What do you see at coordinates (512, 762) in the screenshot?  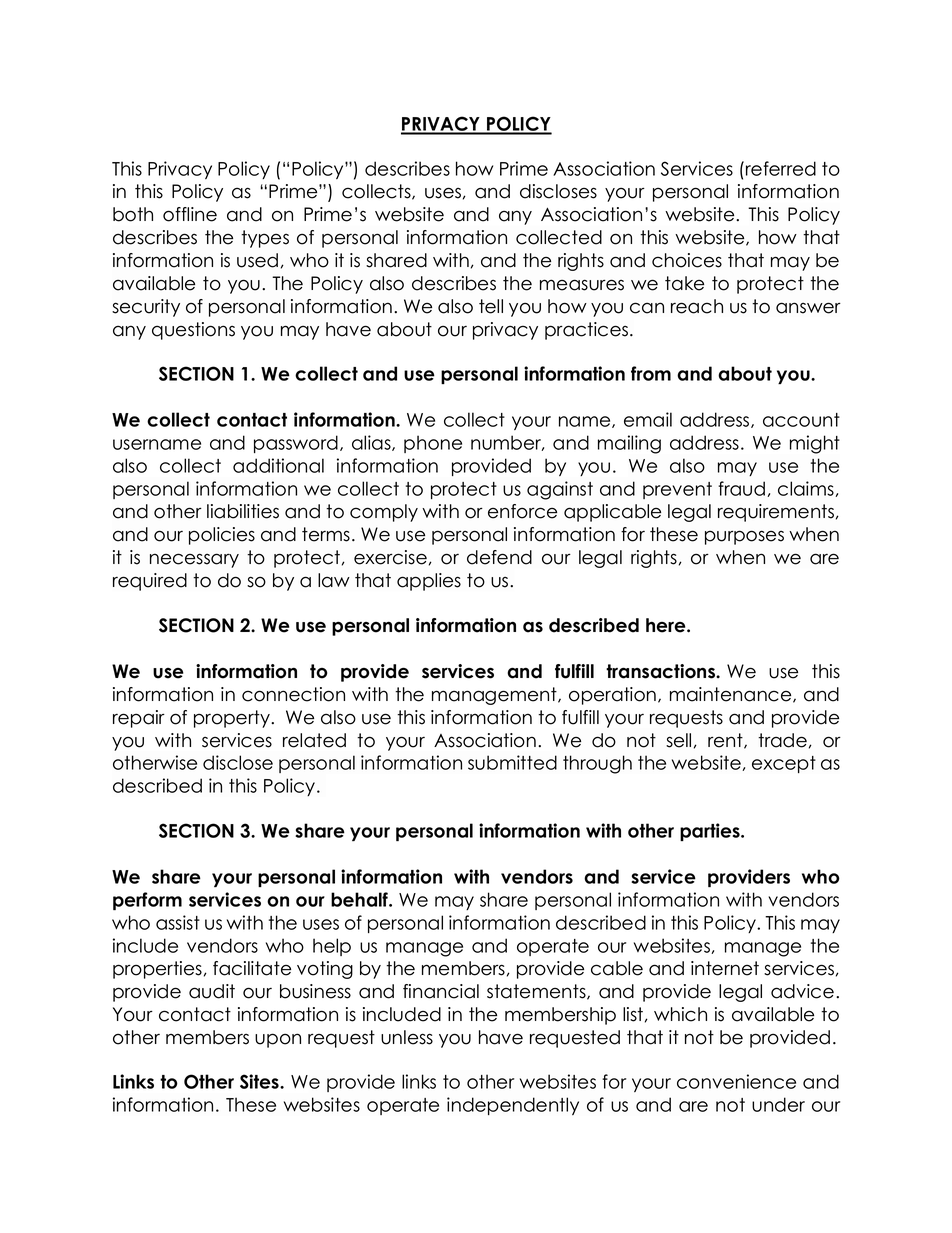 I see `submitted` at bounding box center [512, 762].
